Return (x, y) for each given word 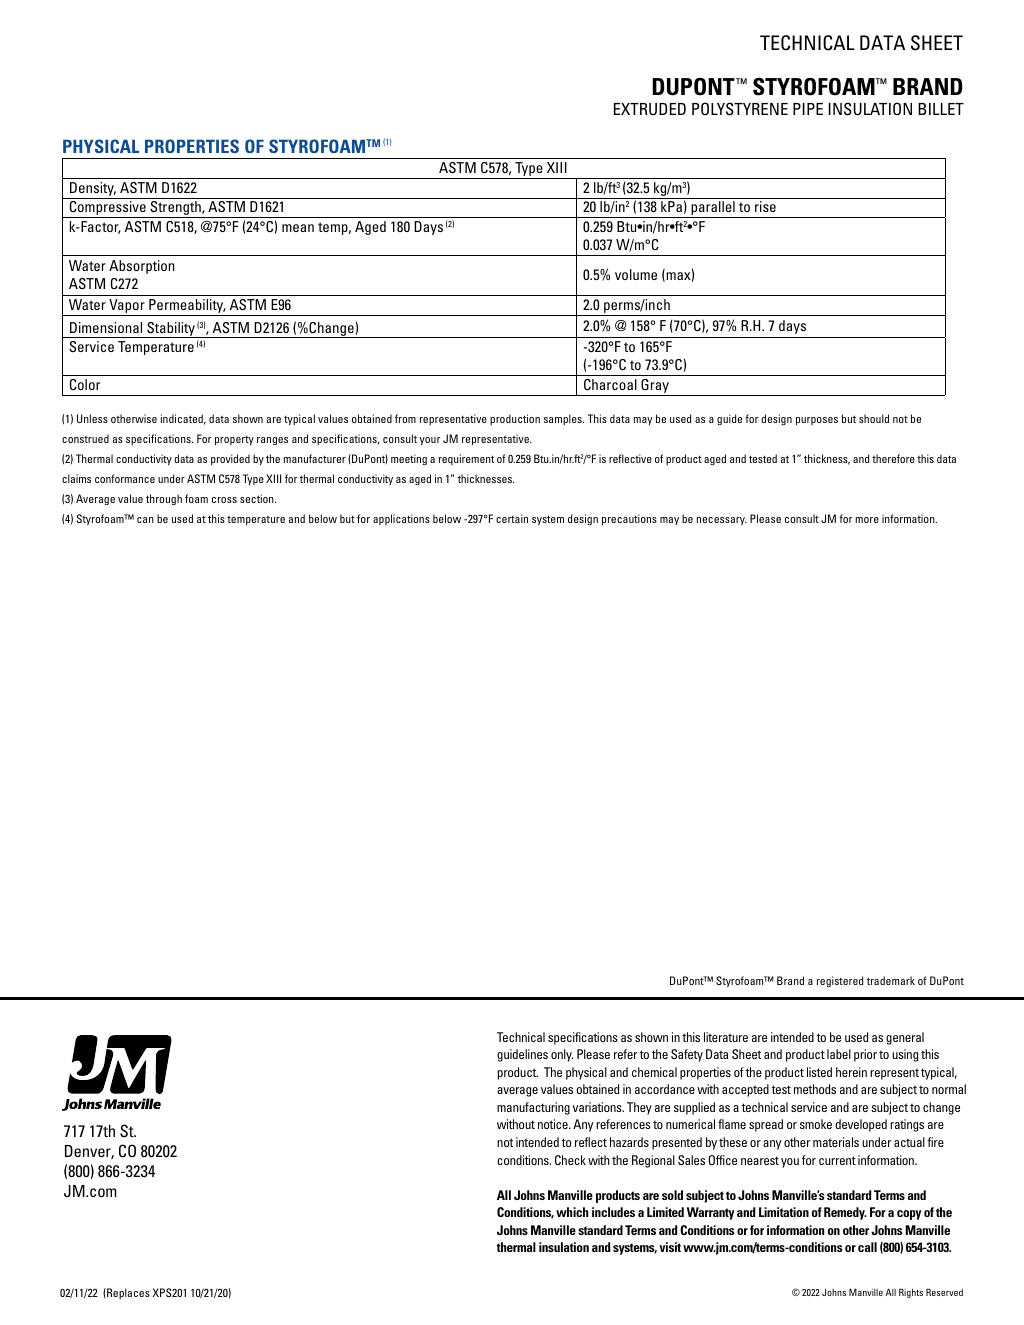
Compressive (107, 209)
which (572, 1212)
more (867, 520)
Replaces (127, 1293)
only (562, 1055)
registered (840, 981)
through (164, 499)
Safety (687, 1055)
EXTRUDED (650, 109)
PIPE (808, 109)
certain (512, 518)
